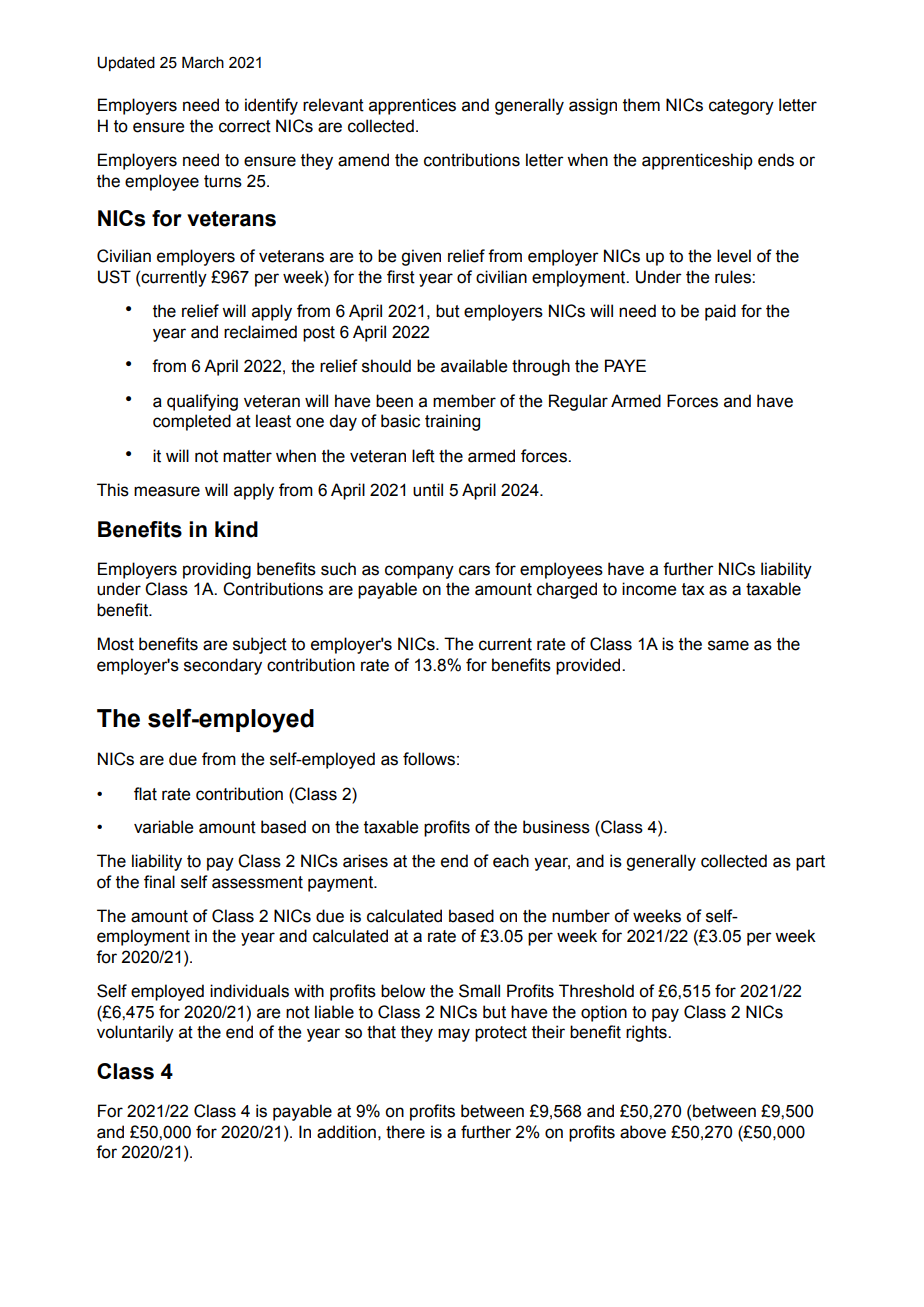 The image size is (924, 1307). I want to click on flat, so click(145, 794).
